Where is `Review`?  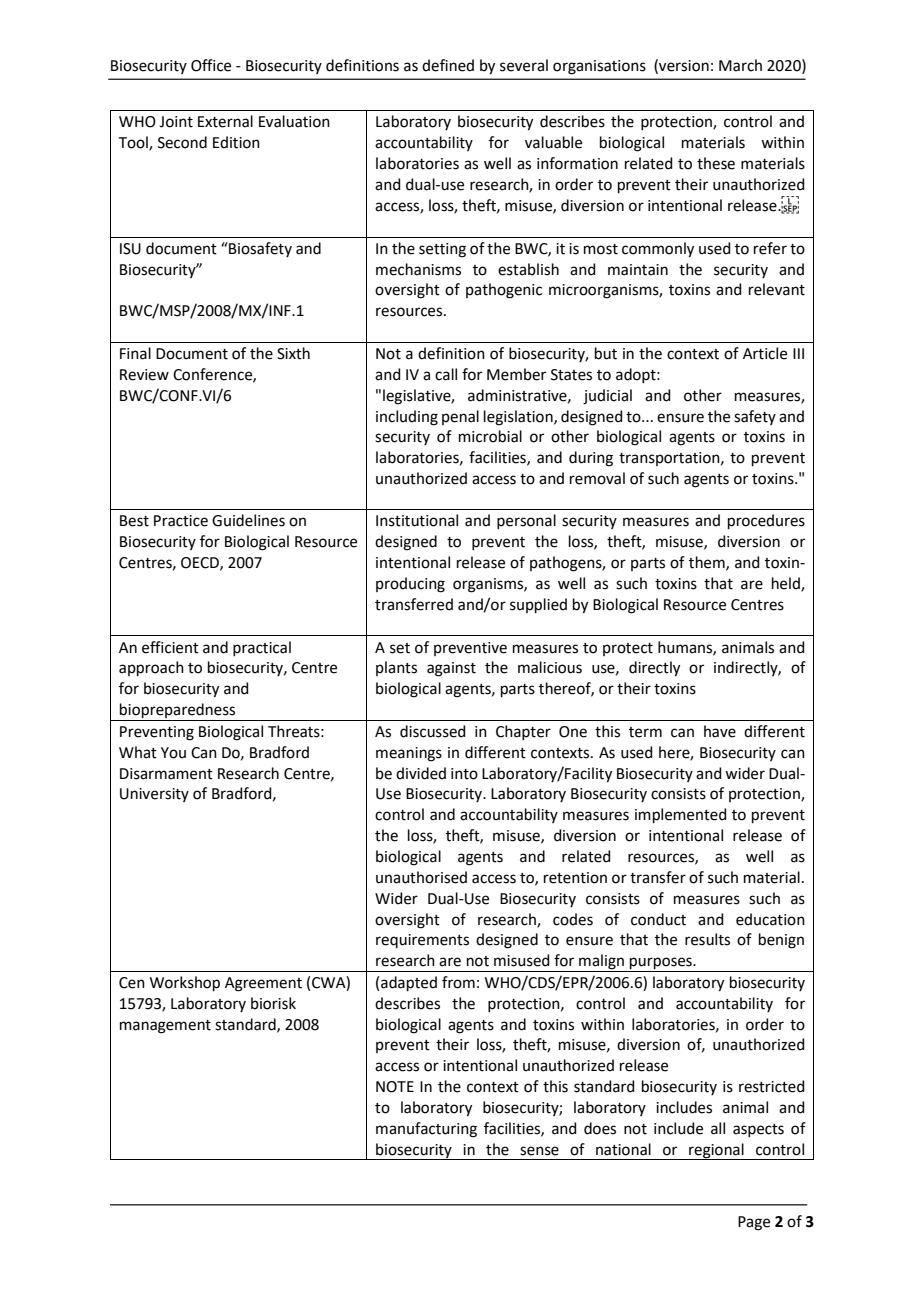 Review is located at coordinates (144, 375).
